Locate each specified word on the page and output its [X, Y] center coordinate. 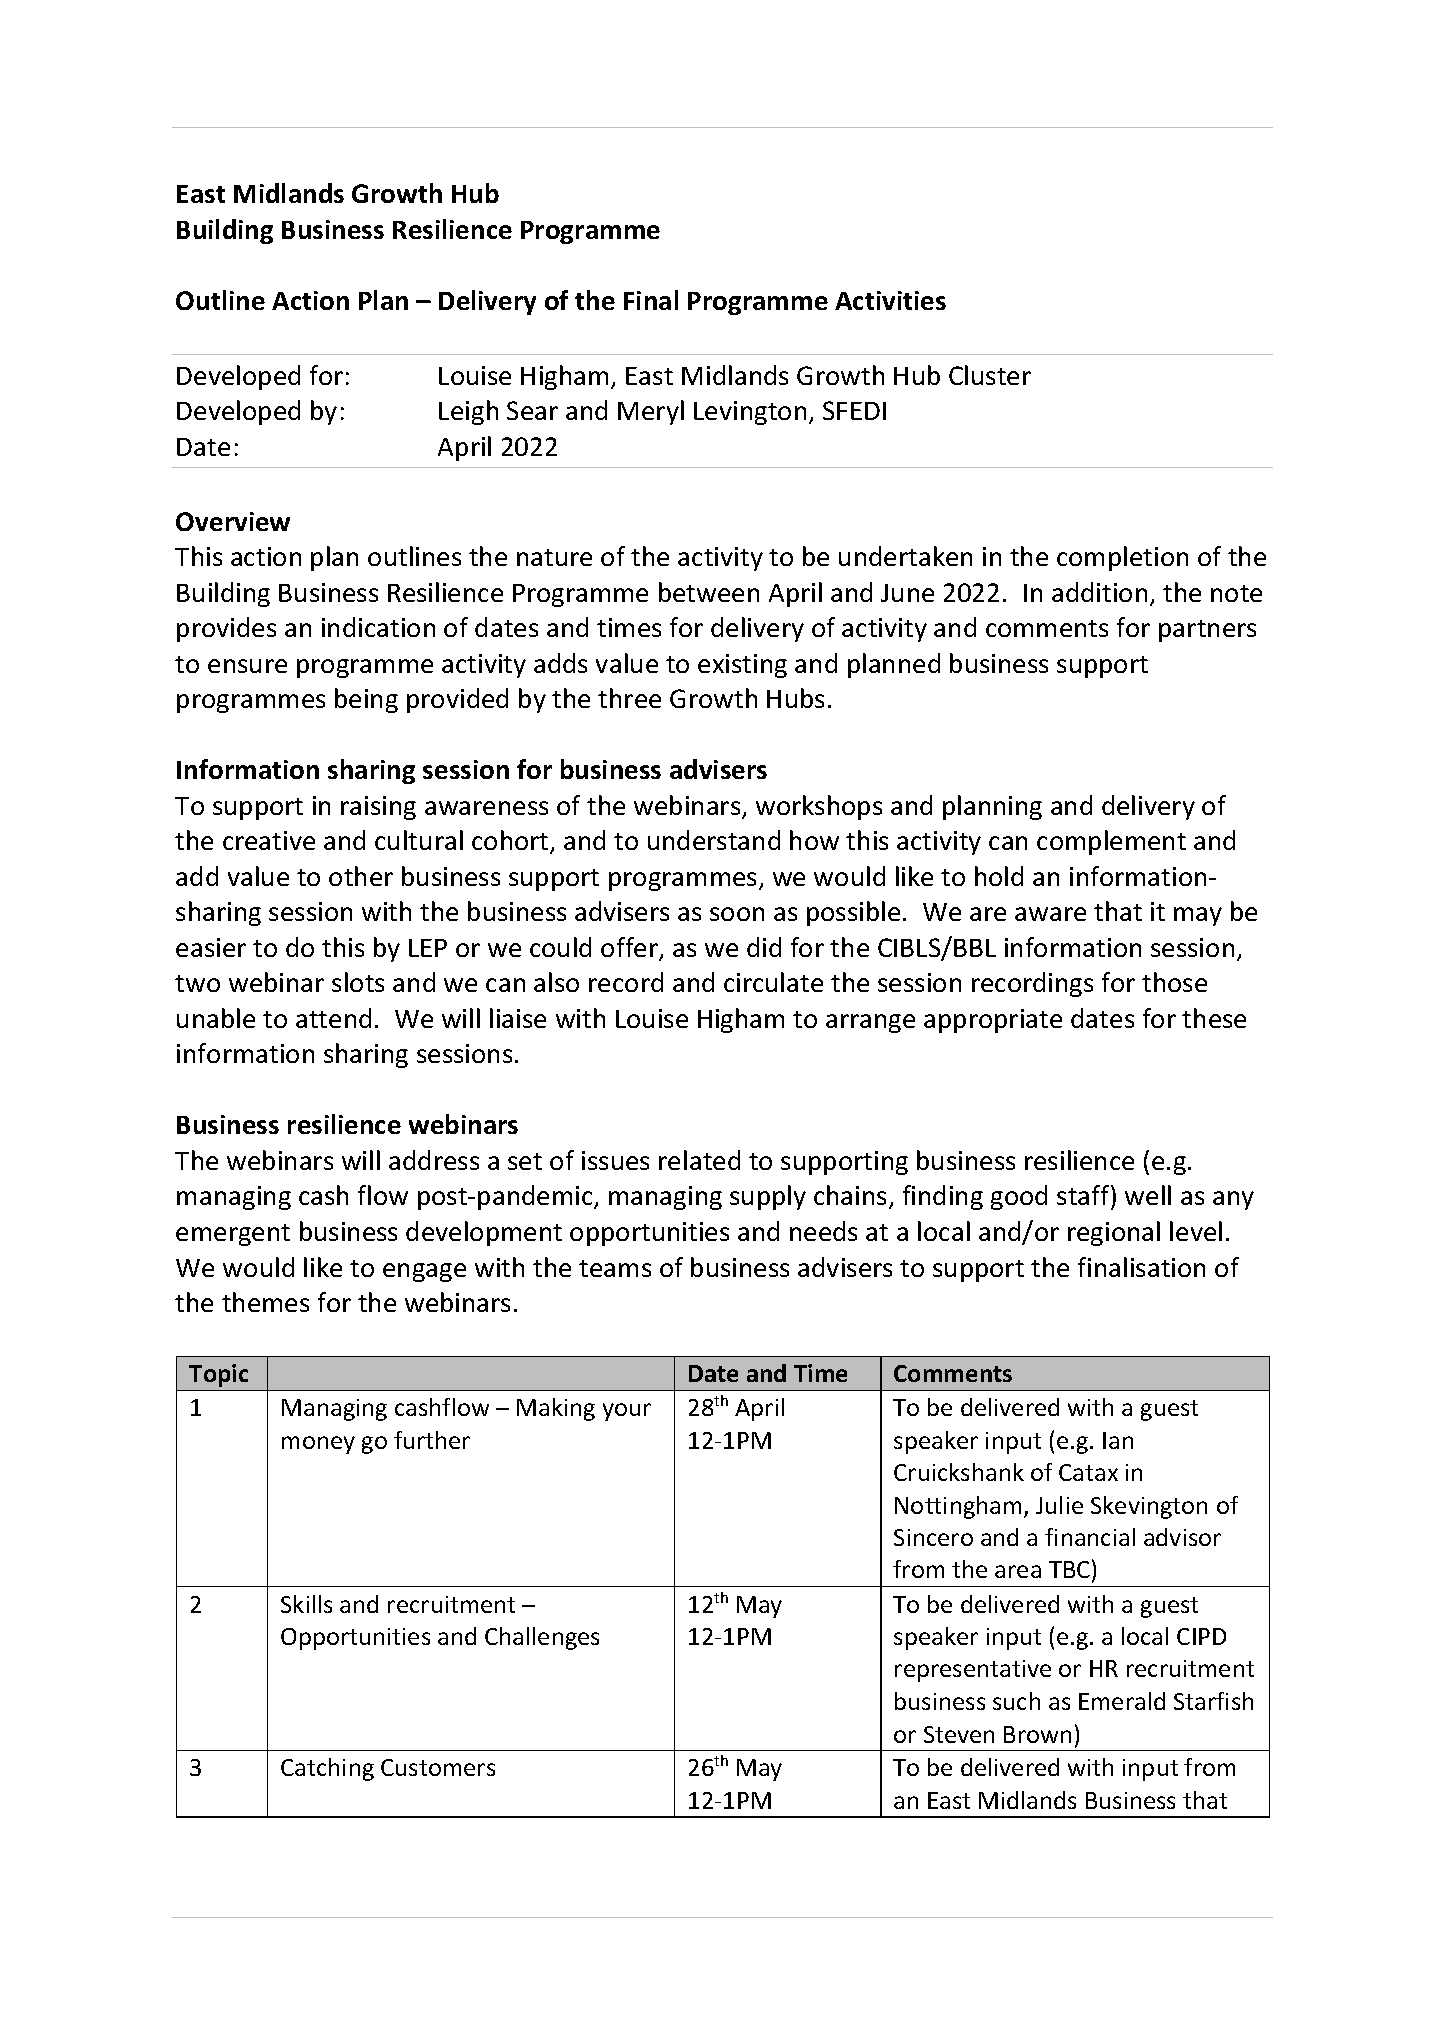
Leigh [468, 412]
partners [1207, 631]
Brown [1037, 1734]
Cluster [990, 375]
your [627, 1412]
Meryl [651, 412]
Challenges [542, 1638]
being [366, 700]
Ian [1118, 1440]
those [1174, 982]
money [318, 1445]
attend [333, 1018]
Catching [327, 1769]
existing [742, 666]
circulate [773, 982]
